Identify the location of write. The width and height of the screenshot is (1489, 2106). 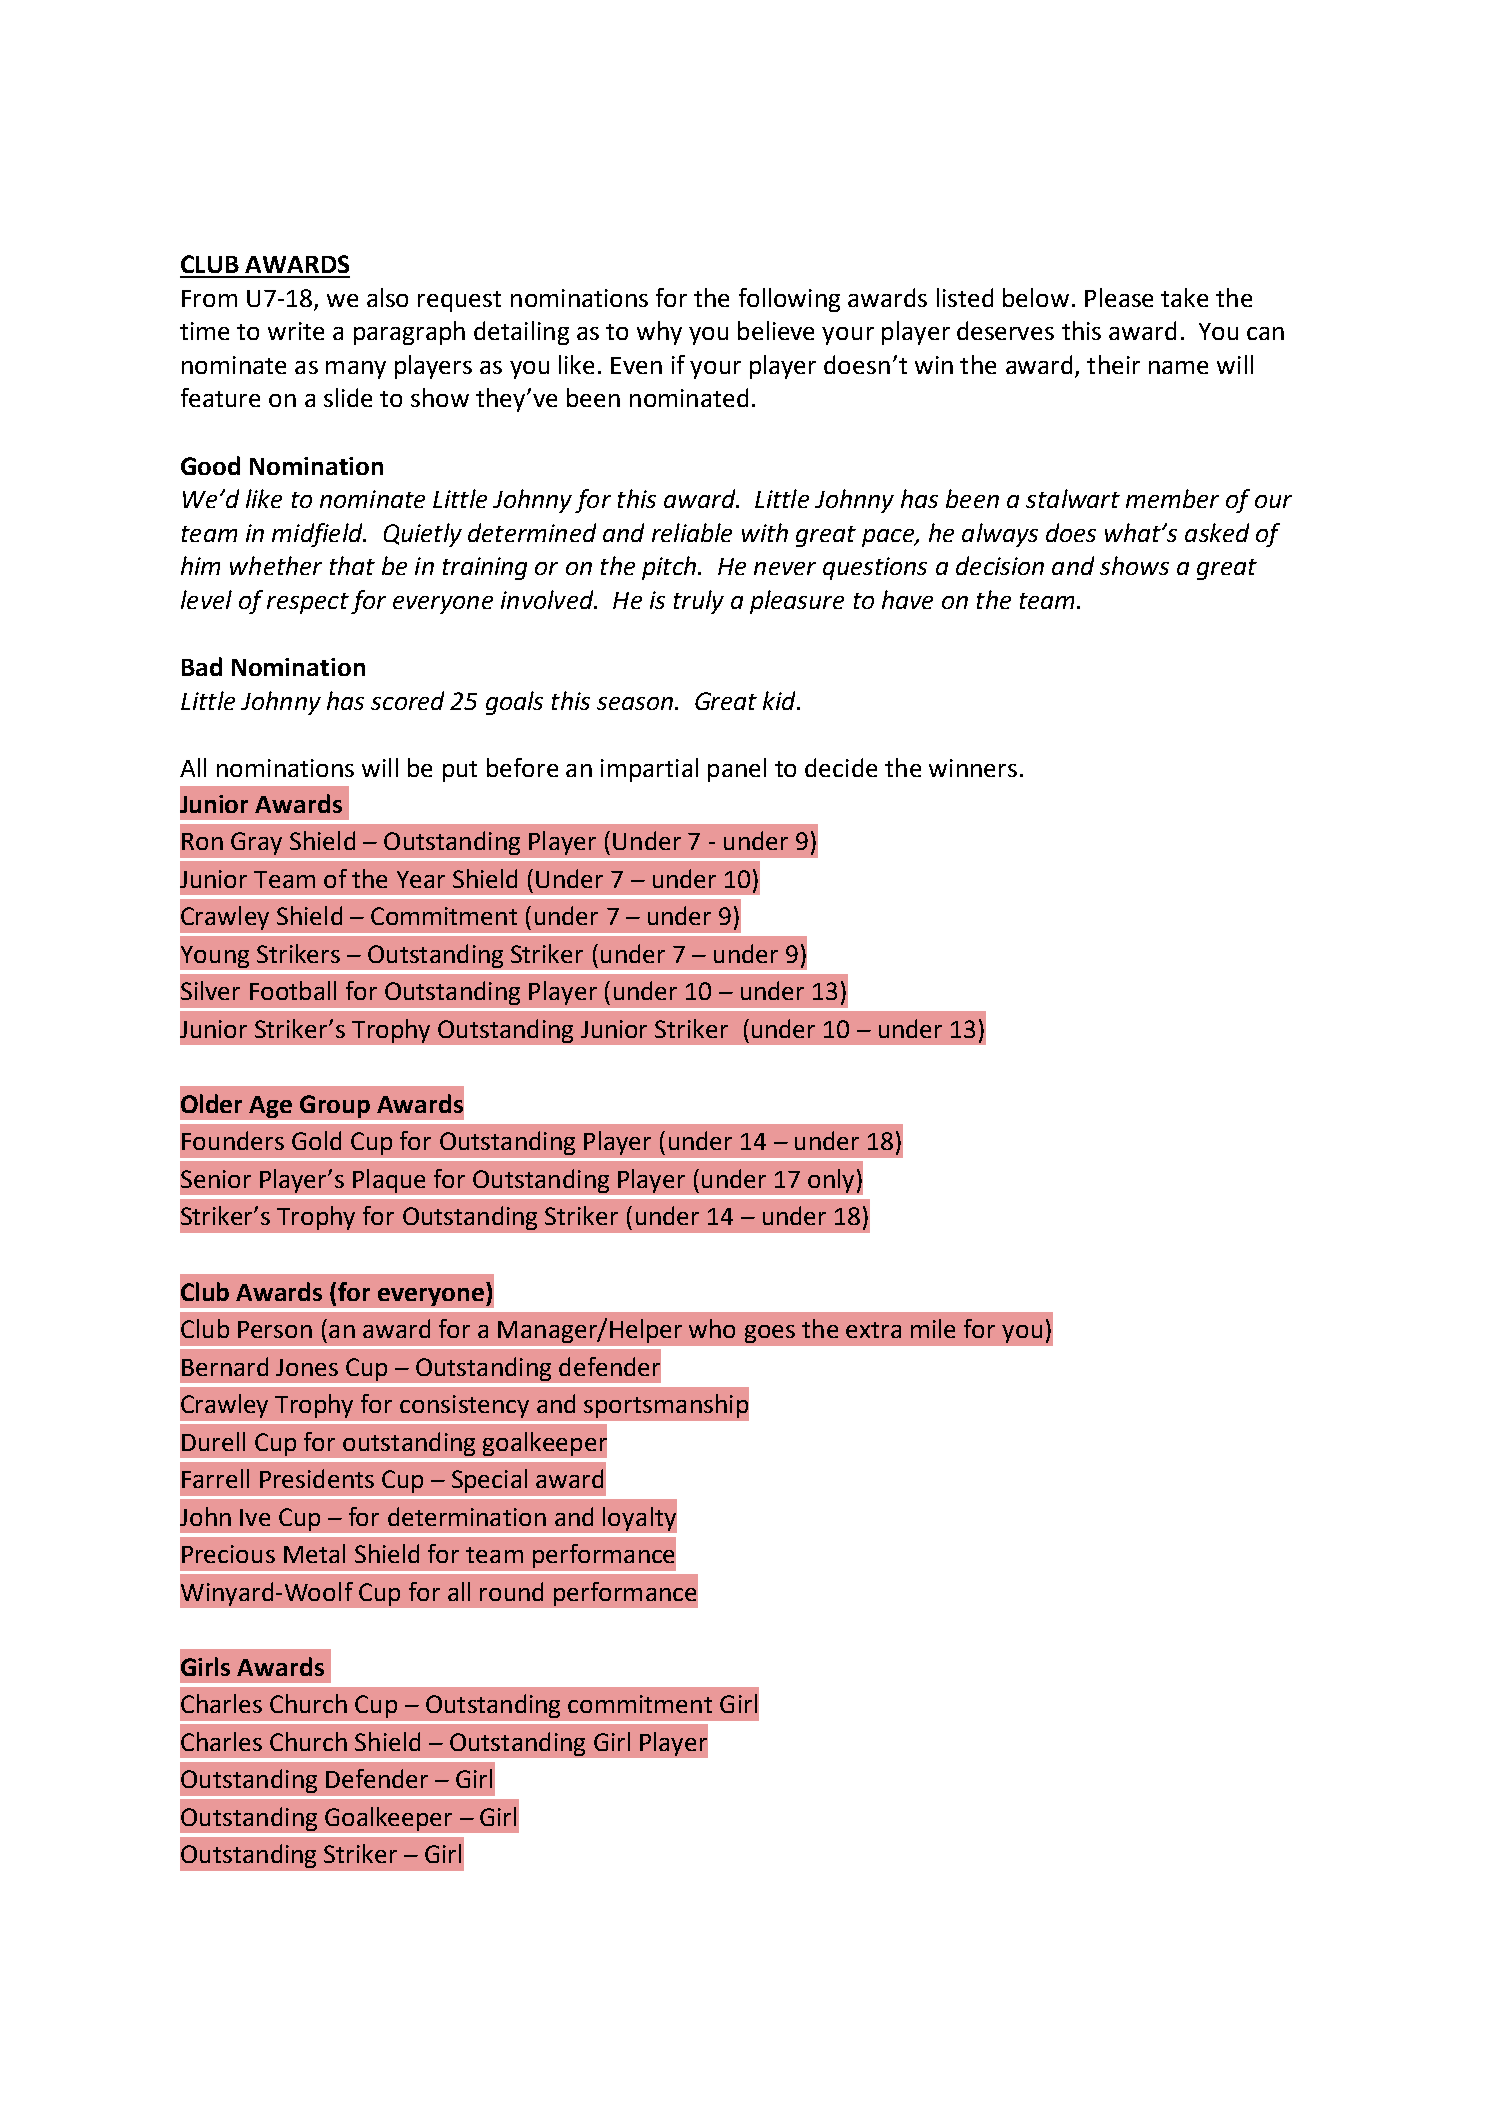
(296, 331).
